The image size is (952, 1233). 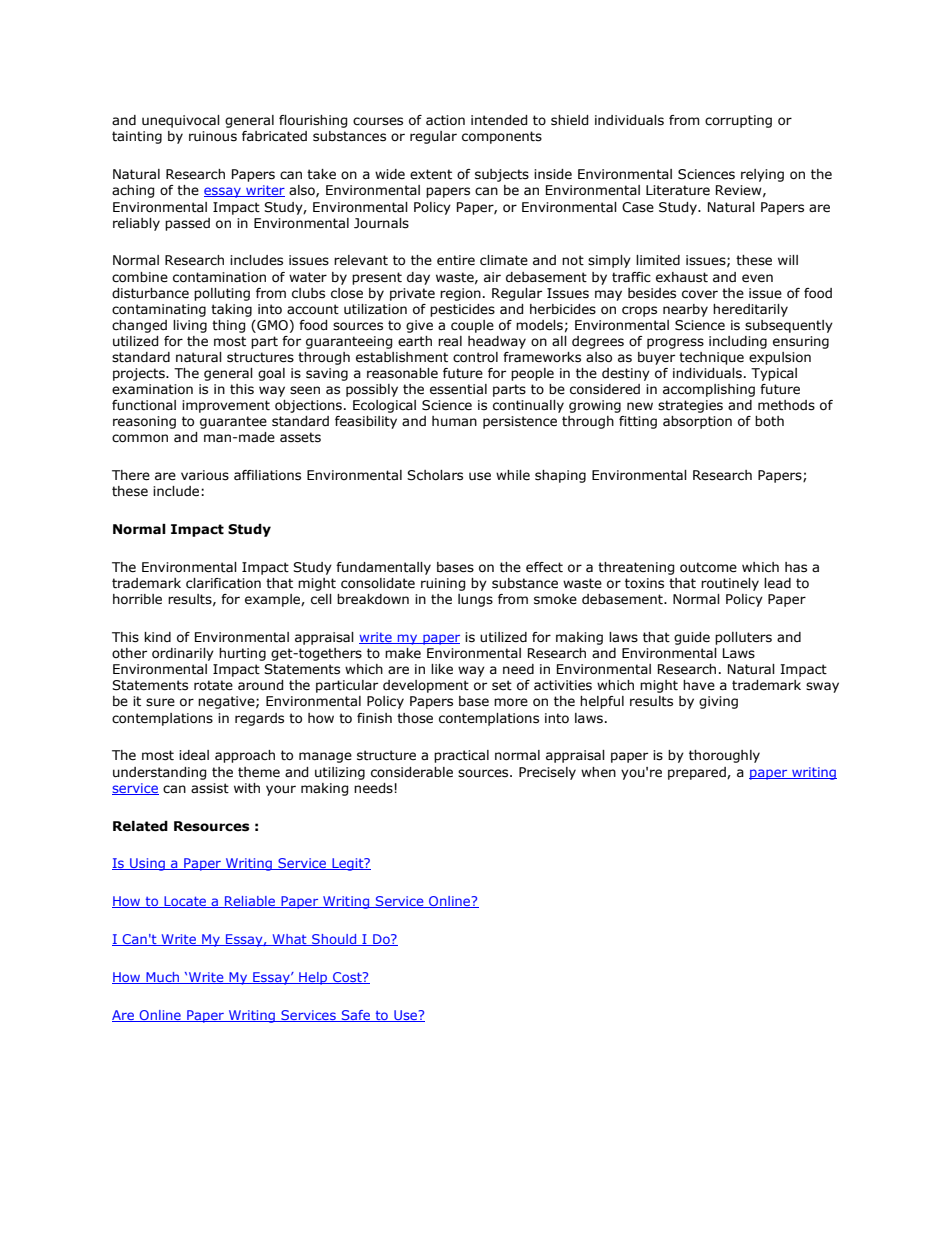 I want to click on components, so click(x=502, y=137).
